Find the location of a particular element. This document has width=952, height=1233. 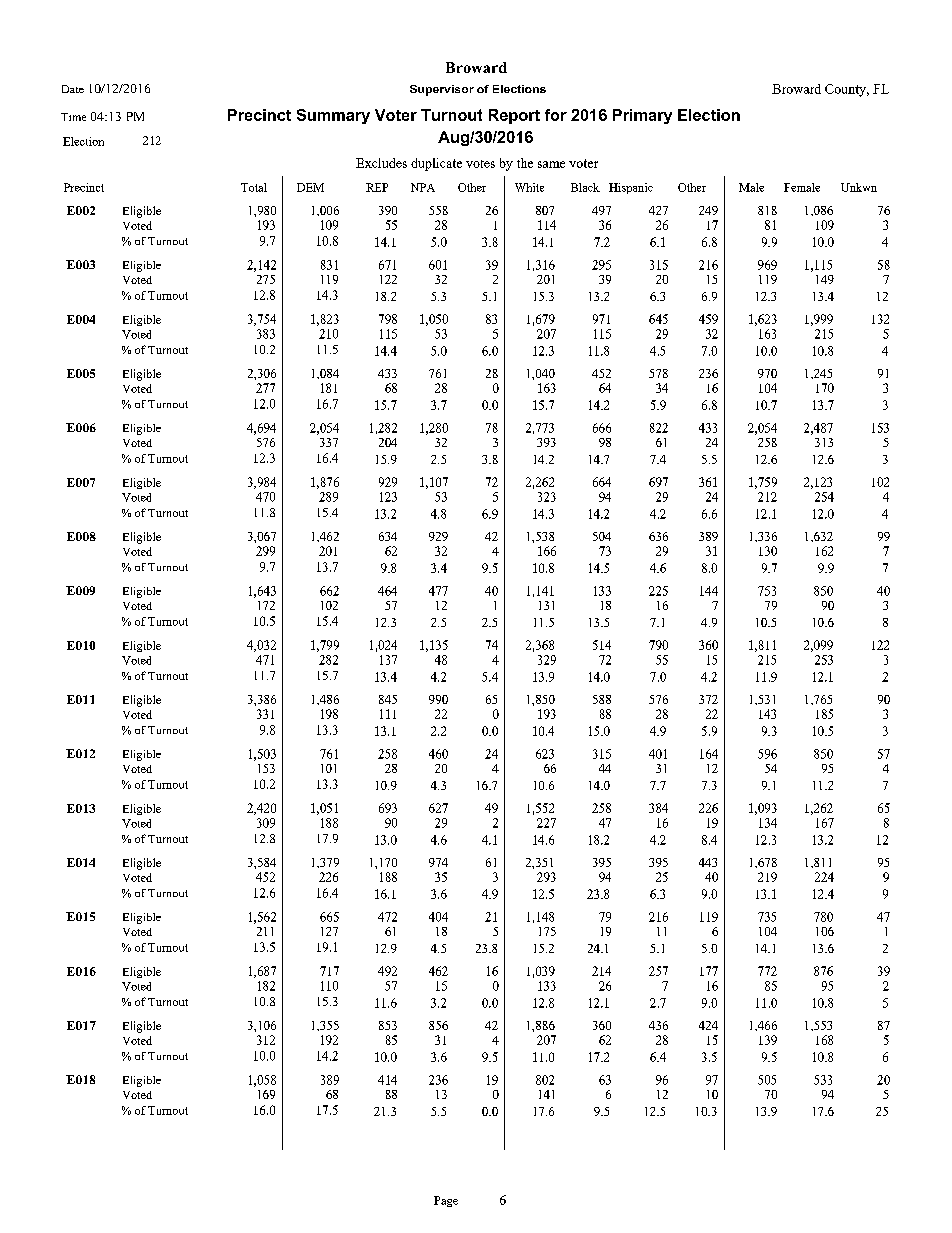

NPA is located at coordinates (423, 187).
